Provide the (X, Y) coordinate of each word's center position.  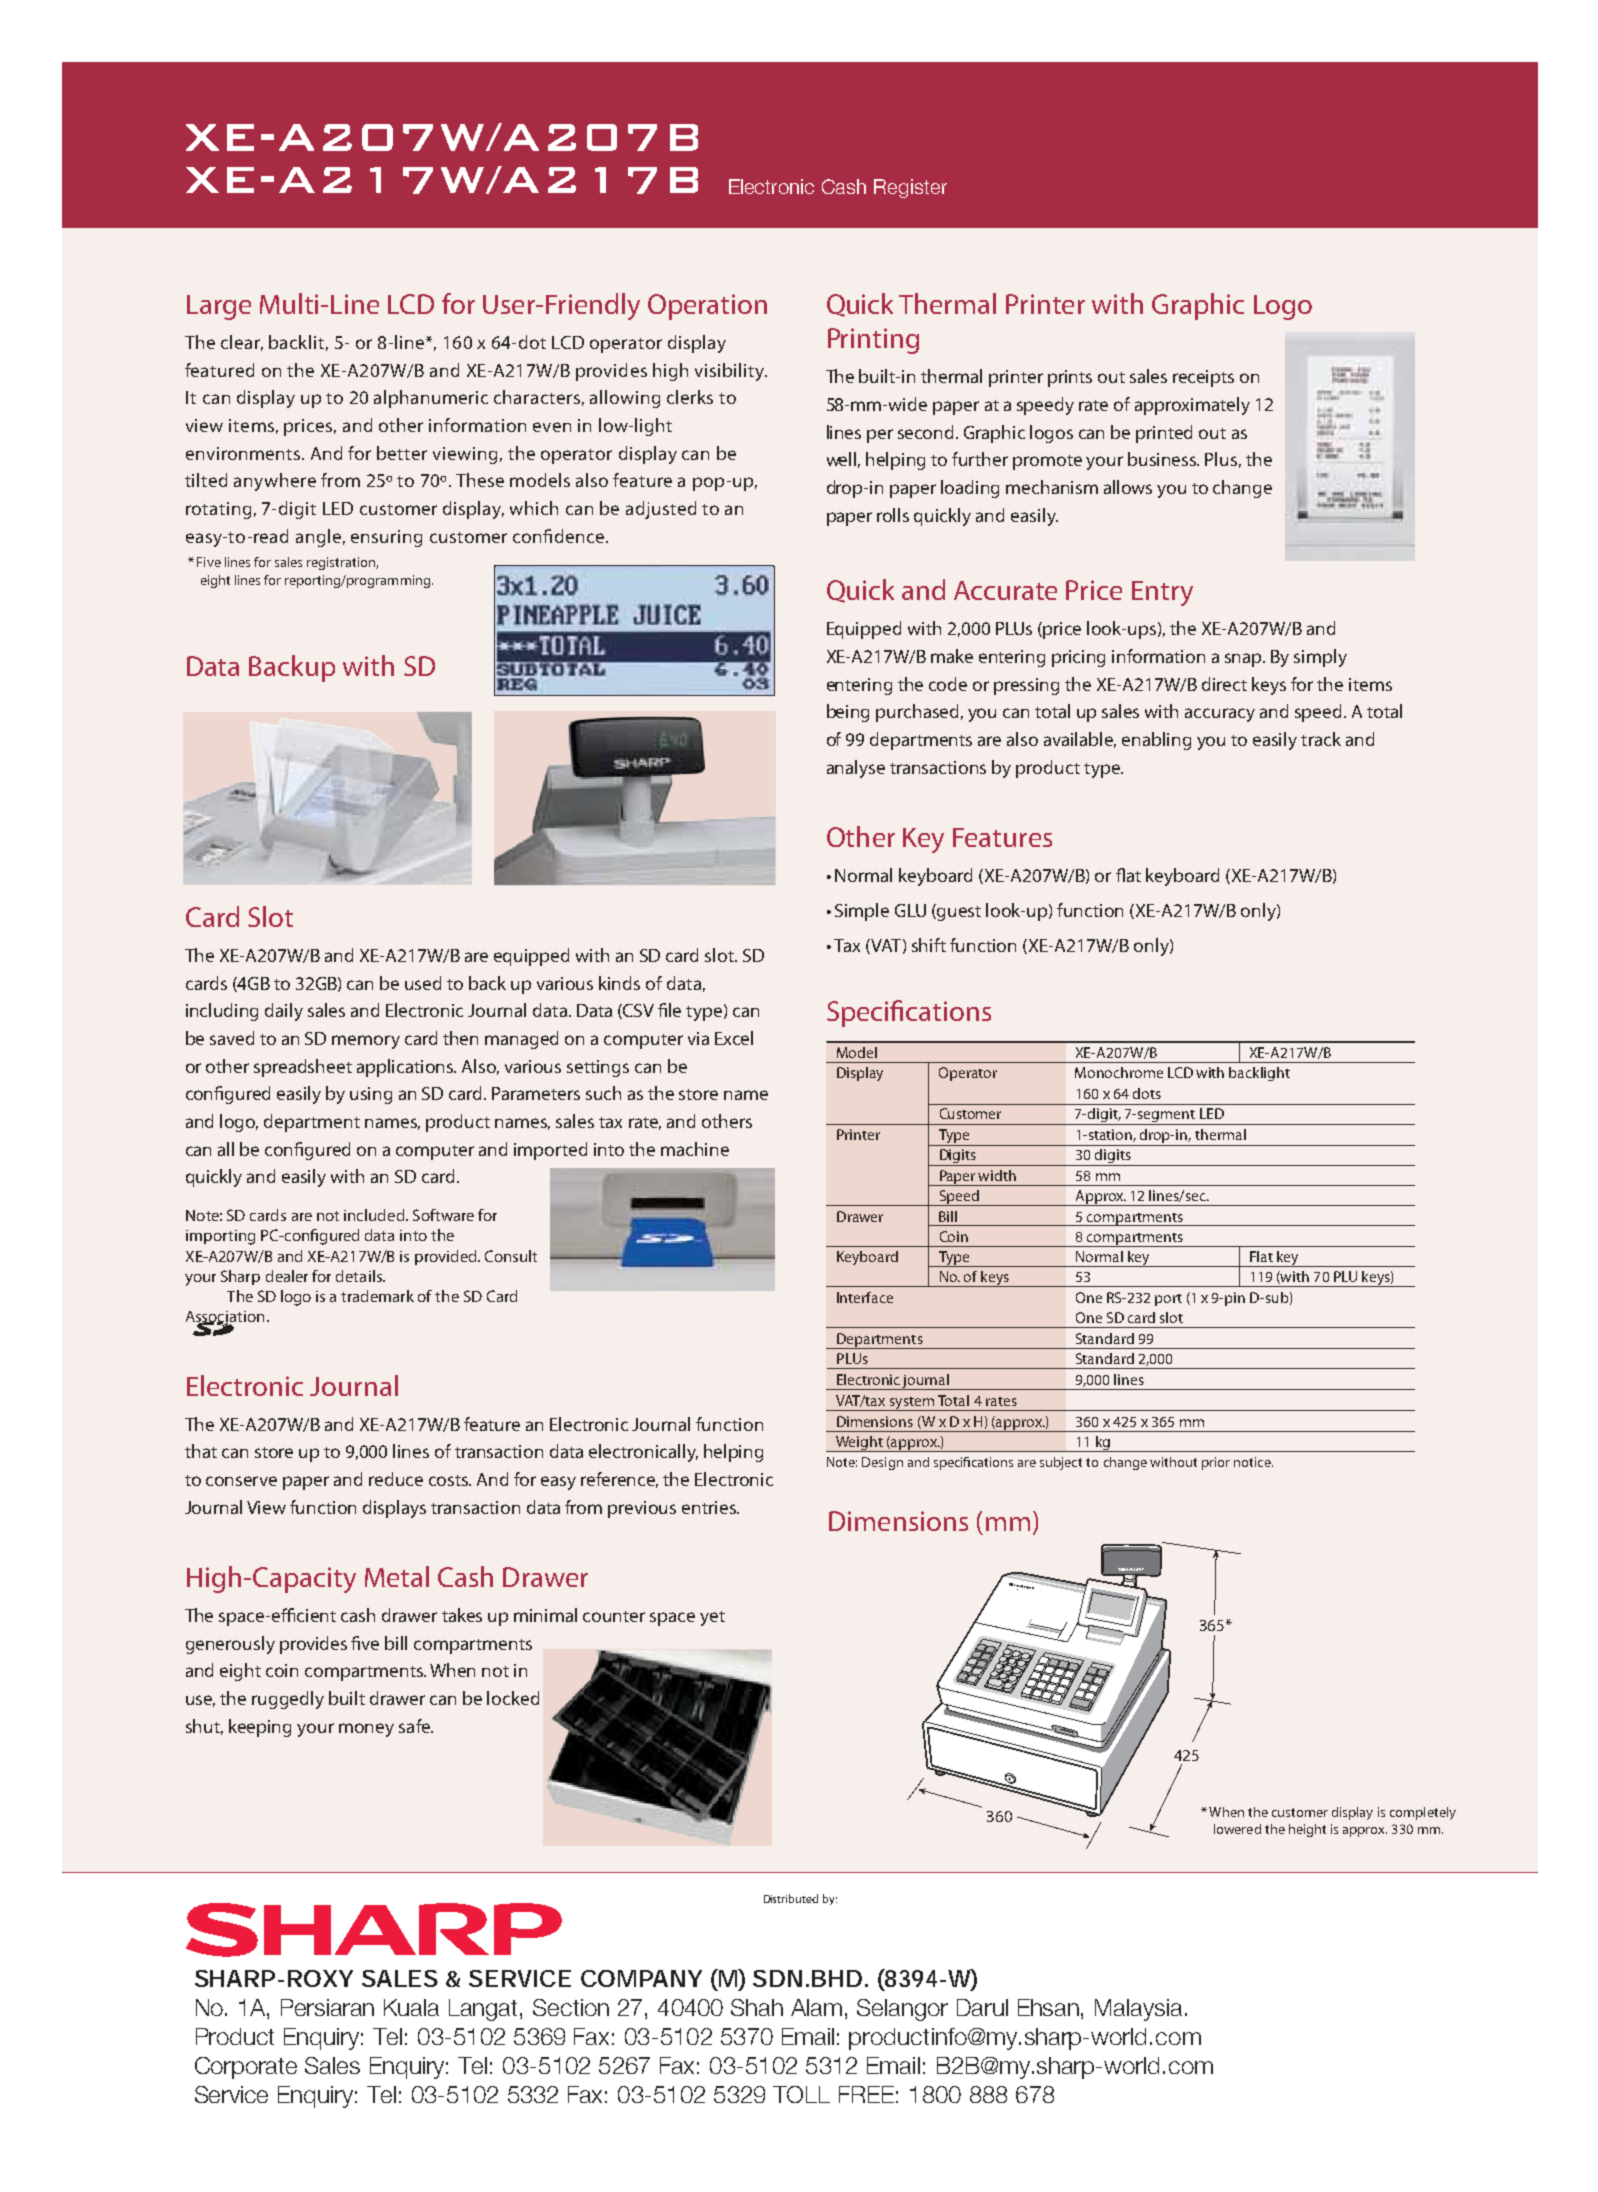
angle (318, 538)
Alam (816, 2007)
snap (1245, 660)
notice (1253, 1462)
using (371, 1095)
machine (695, 1149)
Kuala (411, 2007)
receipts (1203, 378)
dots (1147, 1093)
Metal (397, 1576)
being (848, 713)
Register (910, 188)
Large (219, 307)
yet (712, 1618)
